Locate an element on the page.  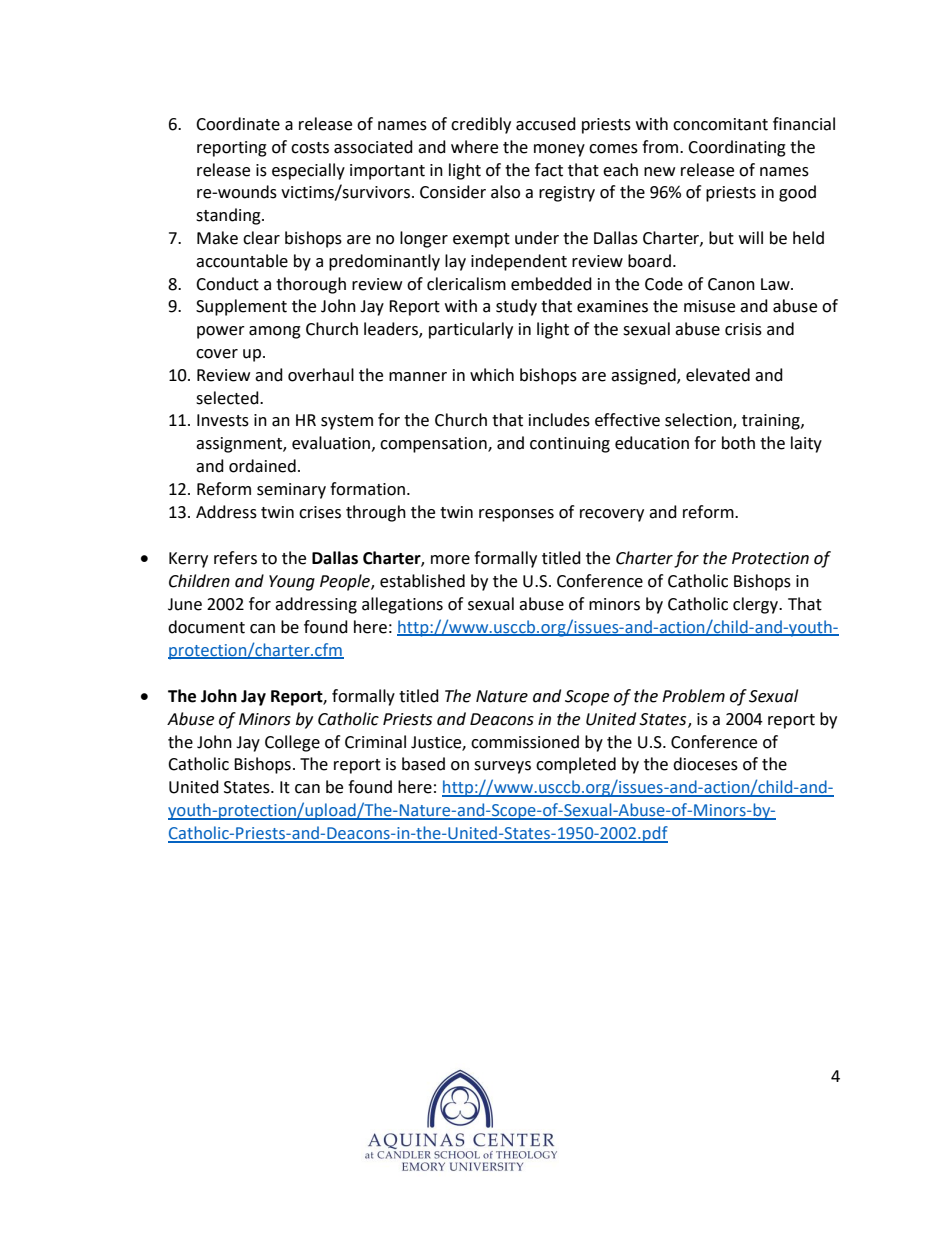
both is located at coordinates (738, 443).
